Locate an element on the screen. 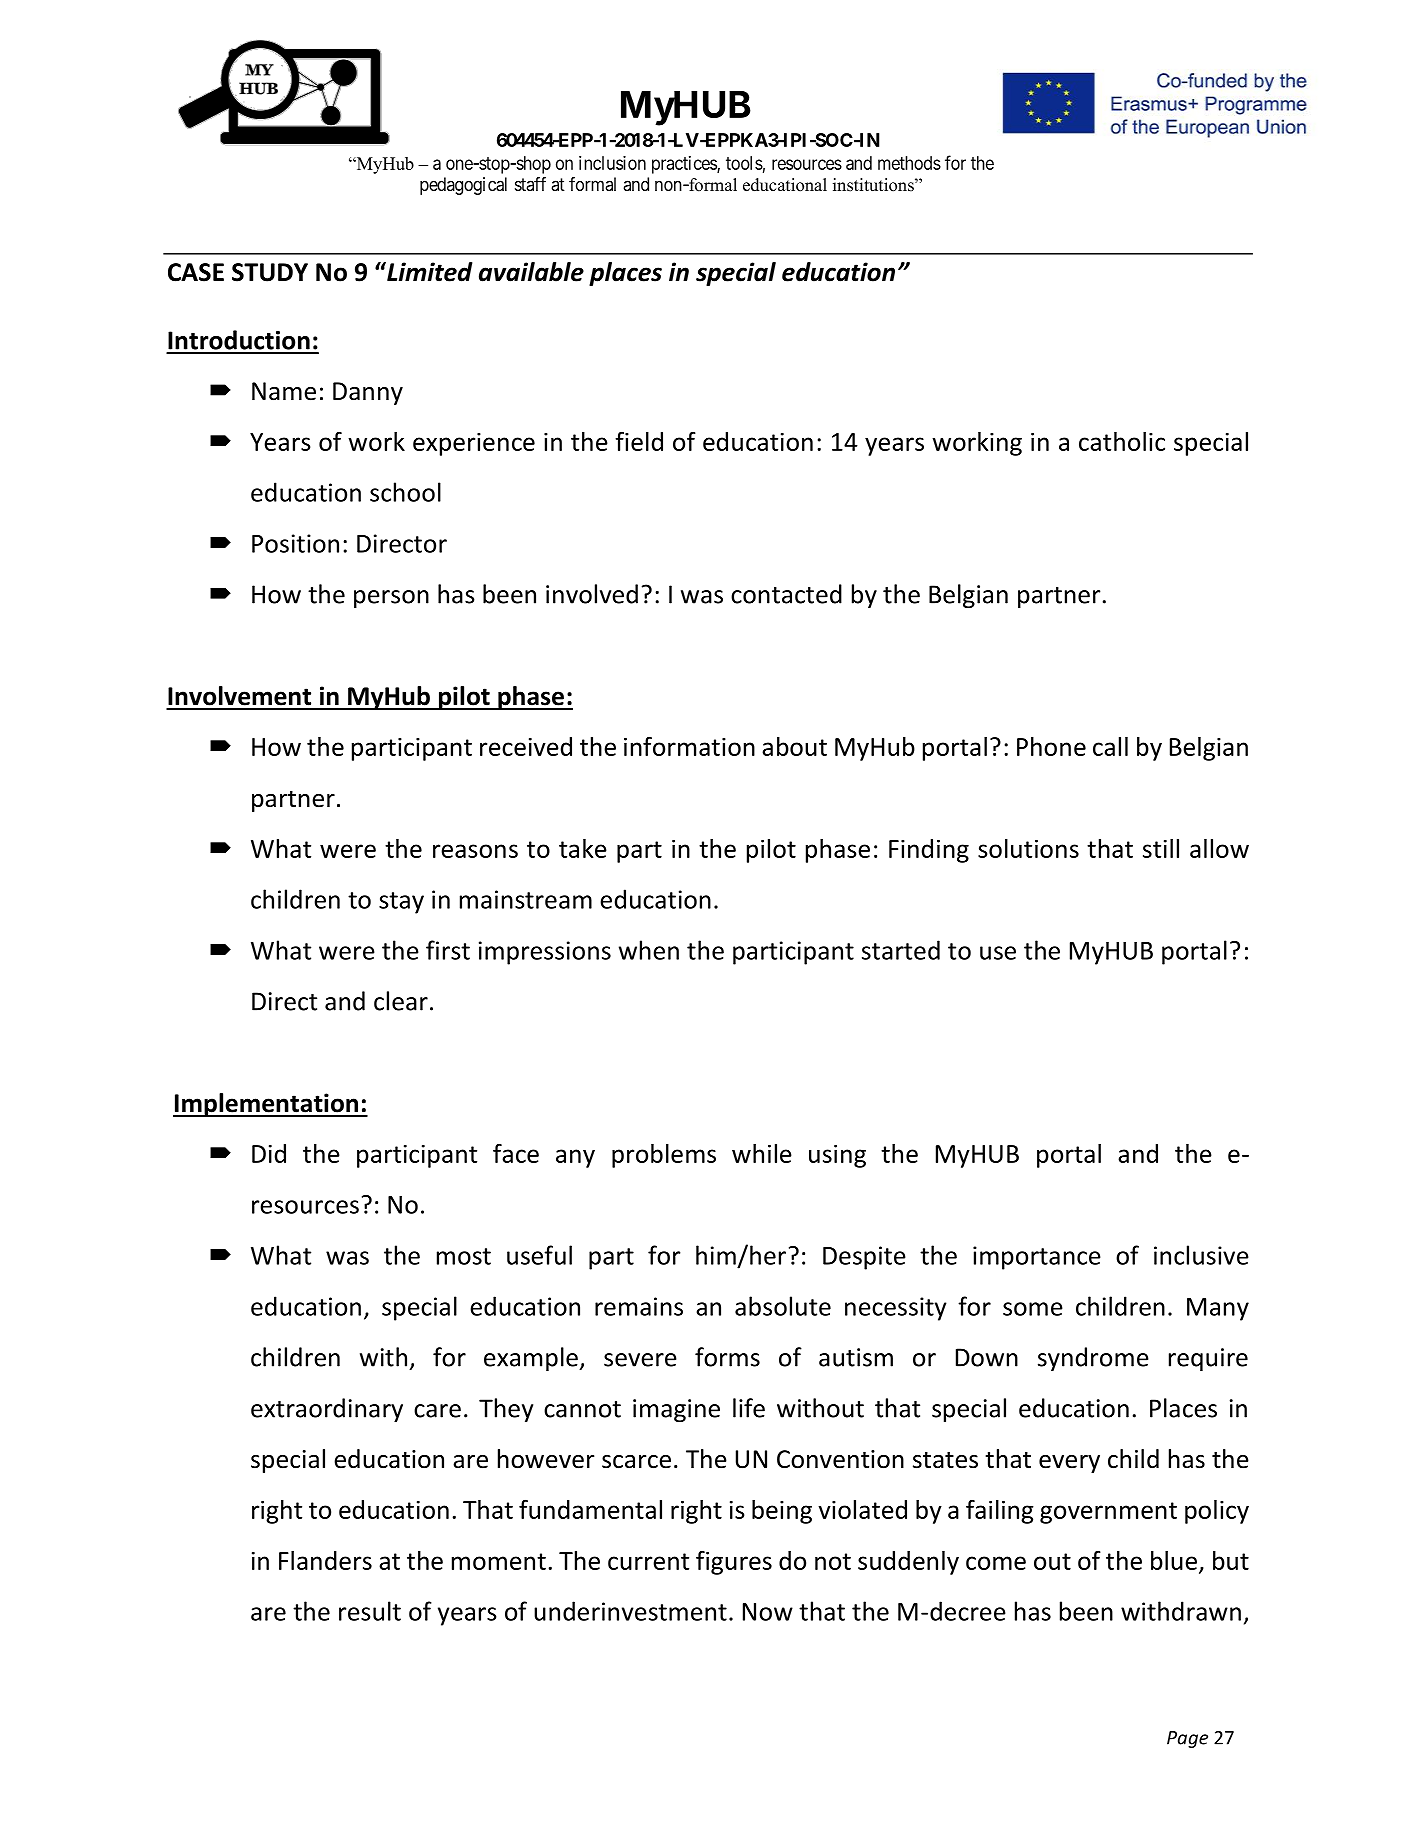  importance is located at coordinates (1037, 1258).
